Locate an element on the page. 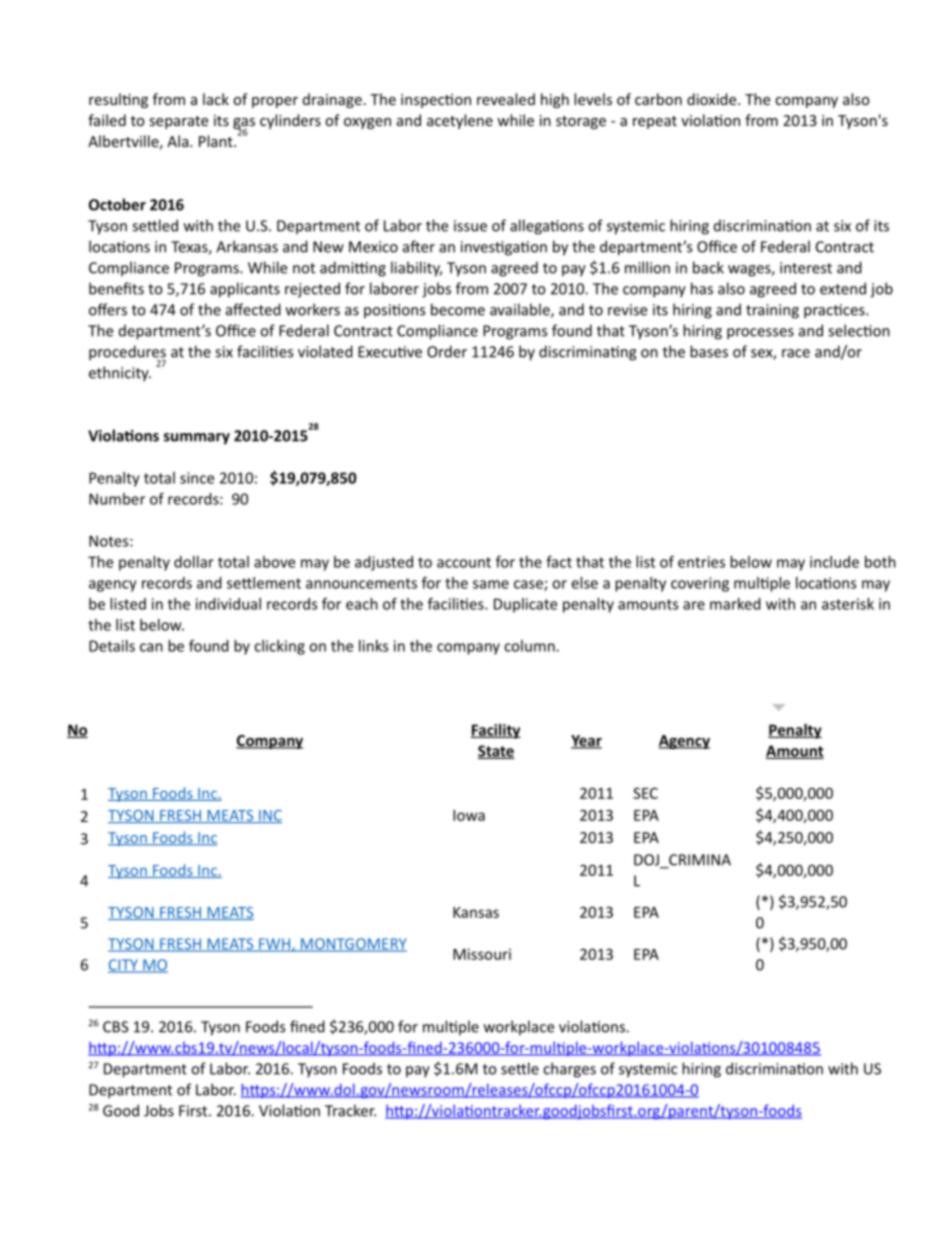 The image size is (952, 1233). charges is located at coordinates (569, 1070).
